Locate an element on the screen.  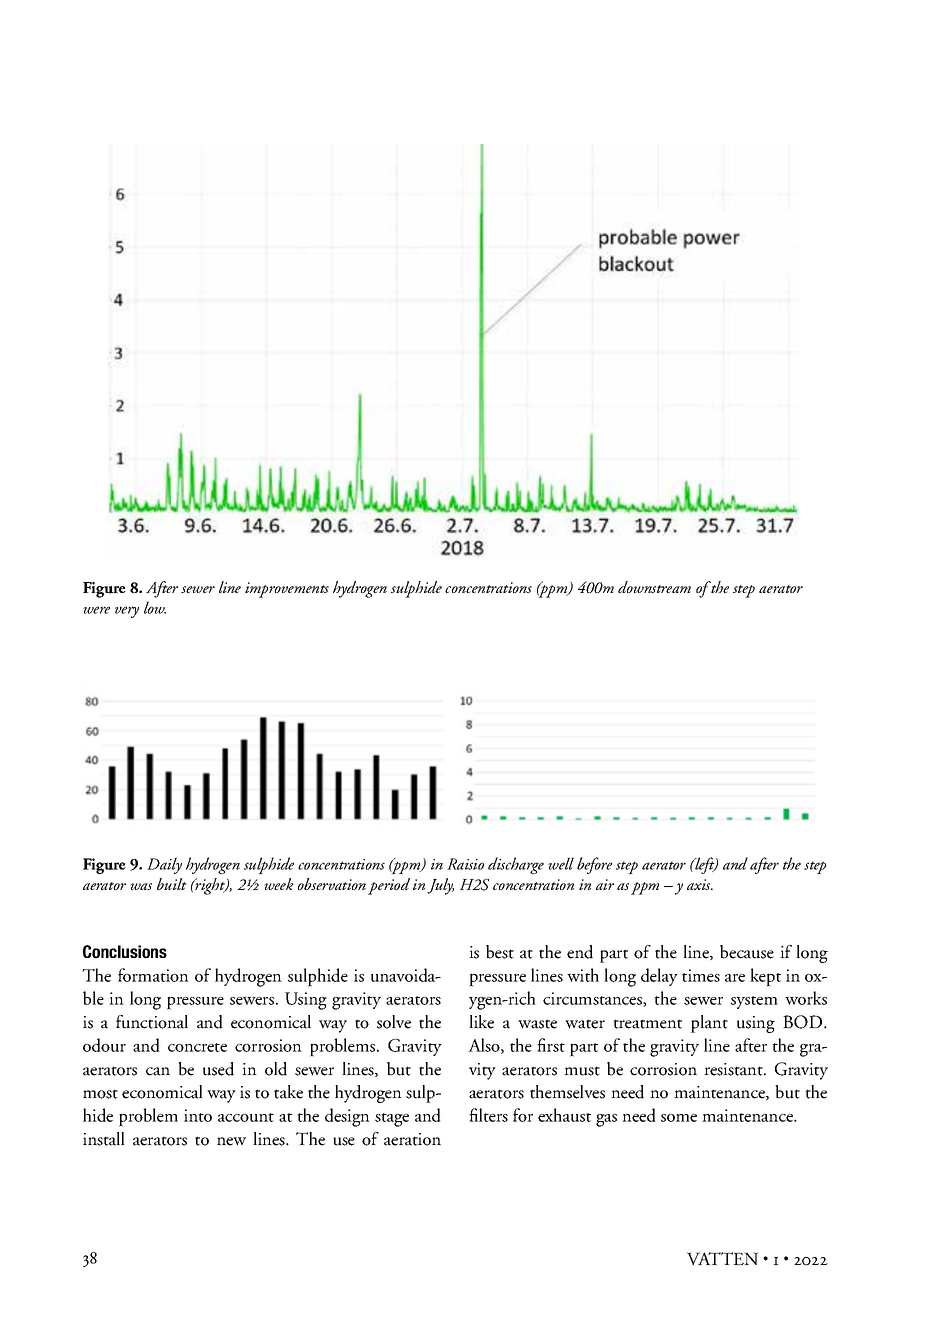
system is located at coordinates (754, 1002).
